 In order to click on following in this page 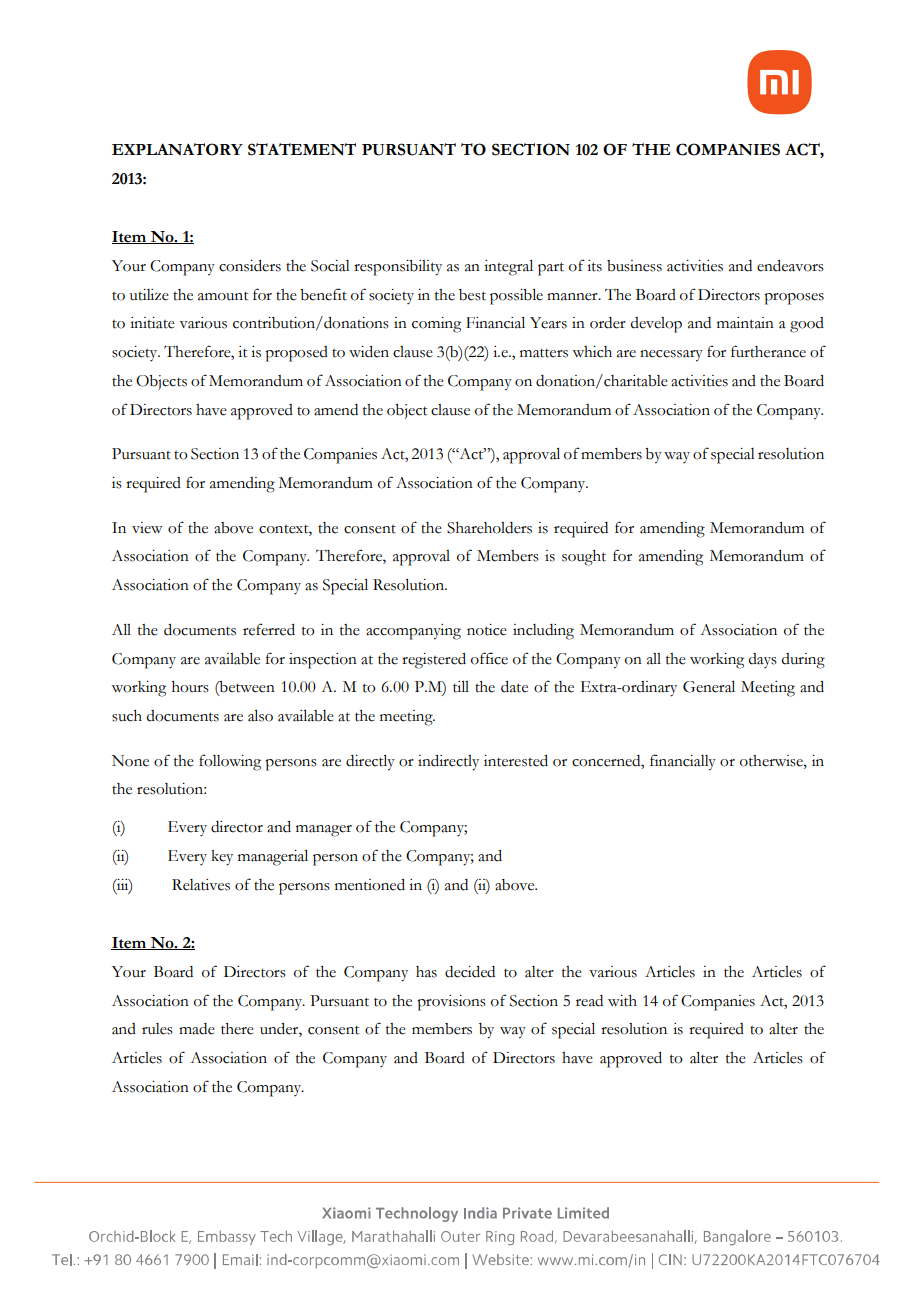, I will do `click(230, 762)`.
